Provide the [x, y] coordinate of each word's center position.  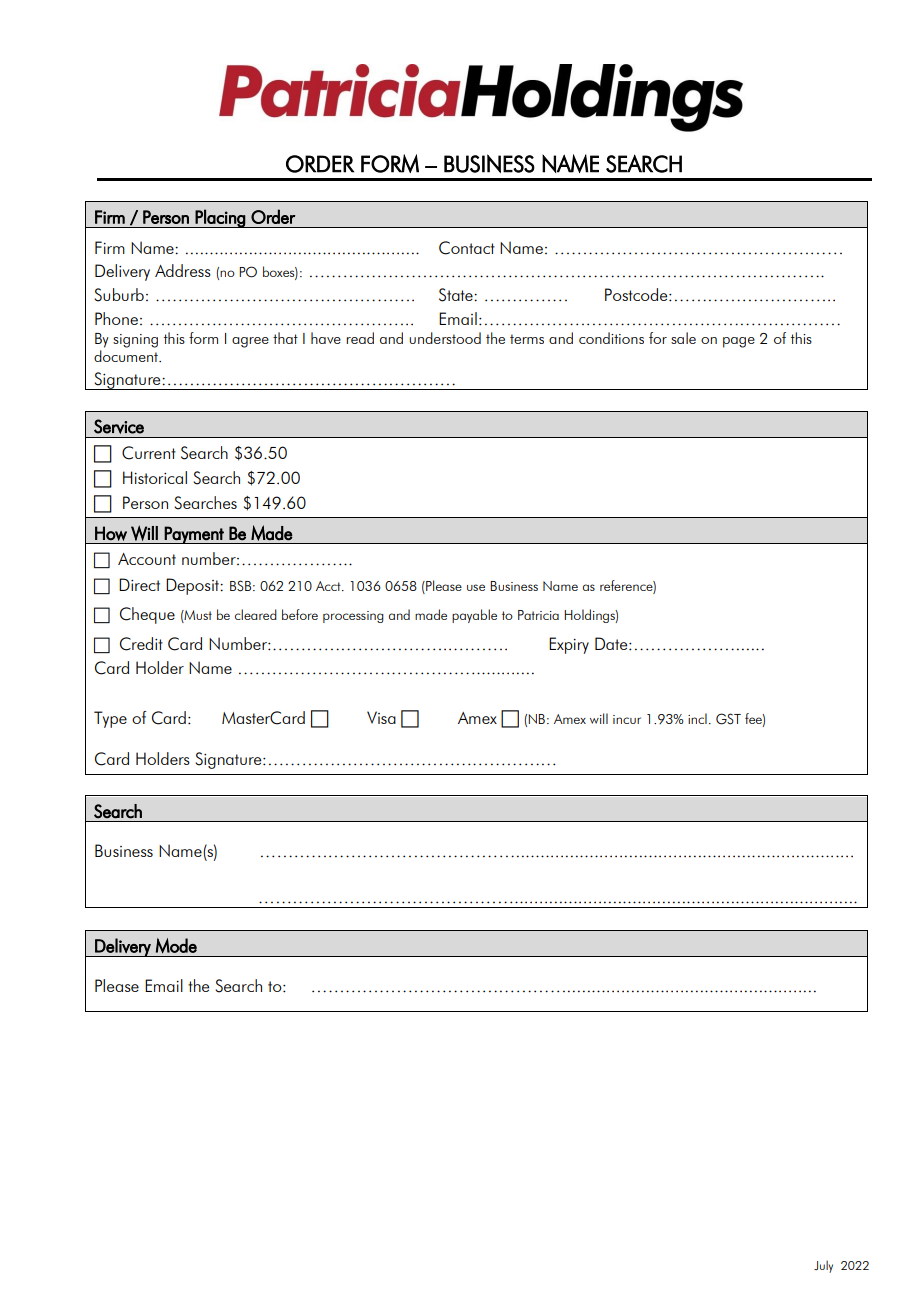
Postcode [637, 294]
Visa [381, 717]
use [476, 587]
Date [612, 643]
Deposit [193, 586]
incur [627, 719]
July [823, 1266]
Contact [467, 248]
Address [183, 270]
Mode [176, 946]
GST [728, 719]
